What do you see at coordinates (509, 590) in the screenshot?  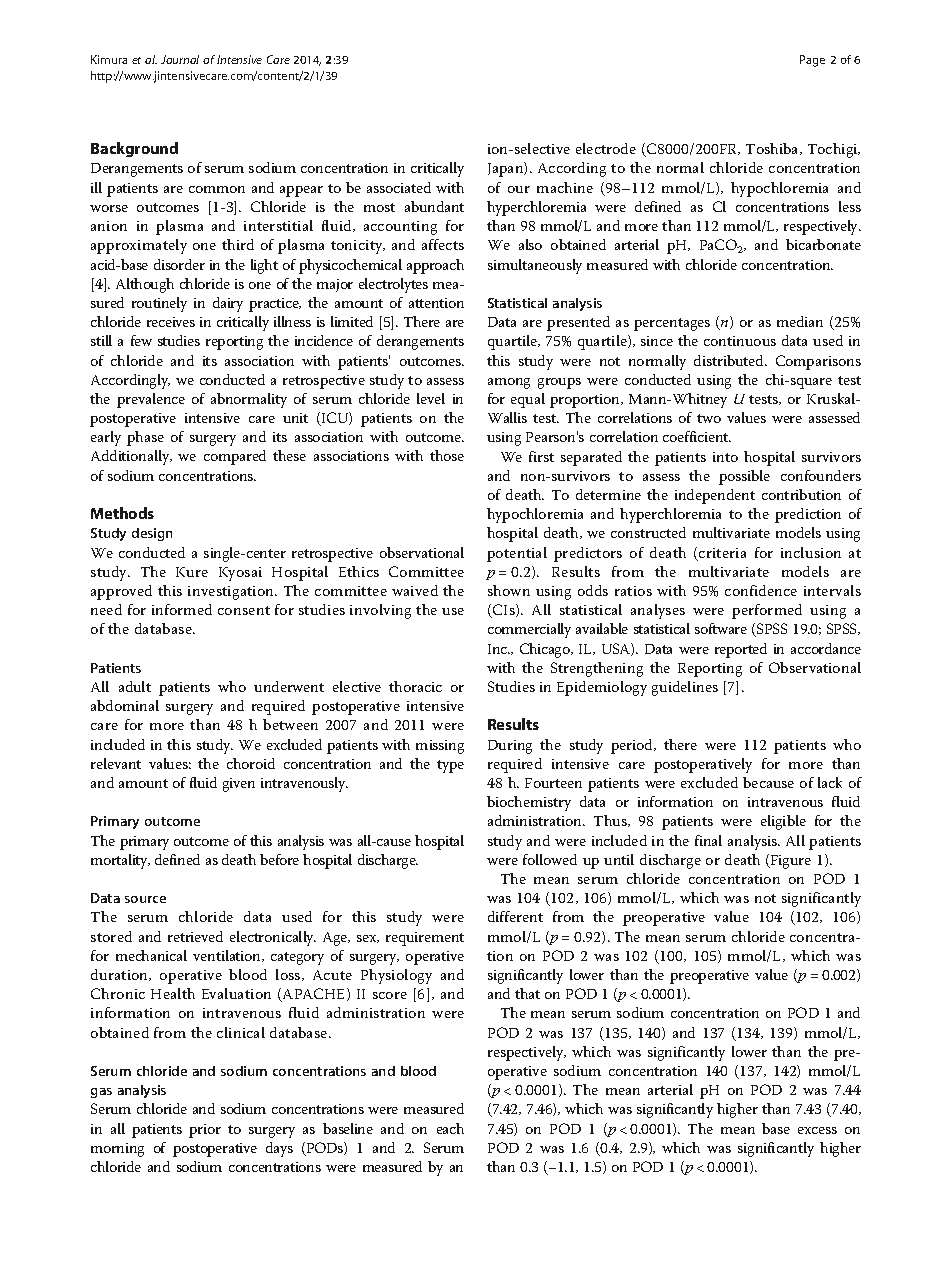 I see `shown` at bounding box center [509, 590].
